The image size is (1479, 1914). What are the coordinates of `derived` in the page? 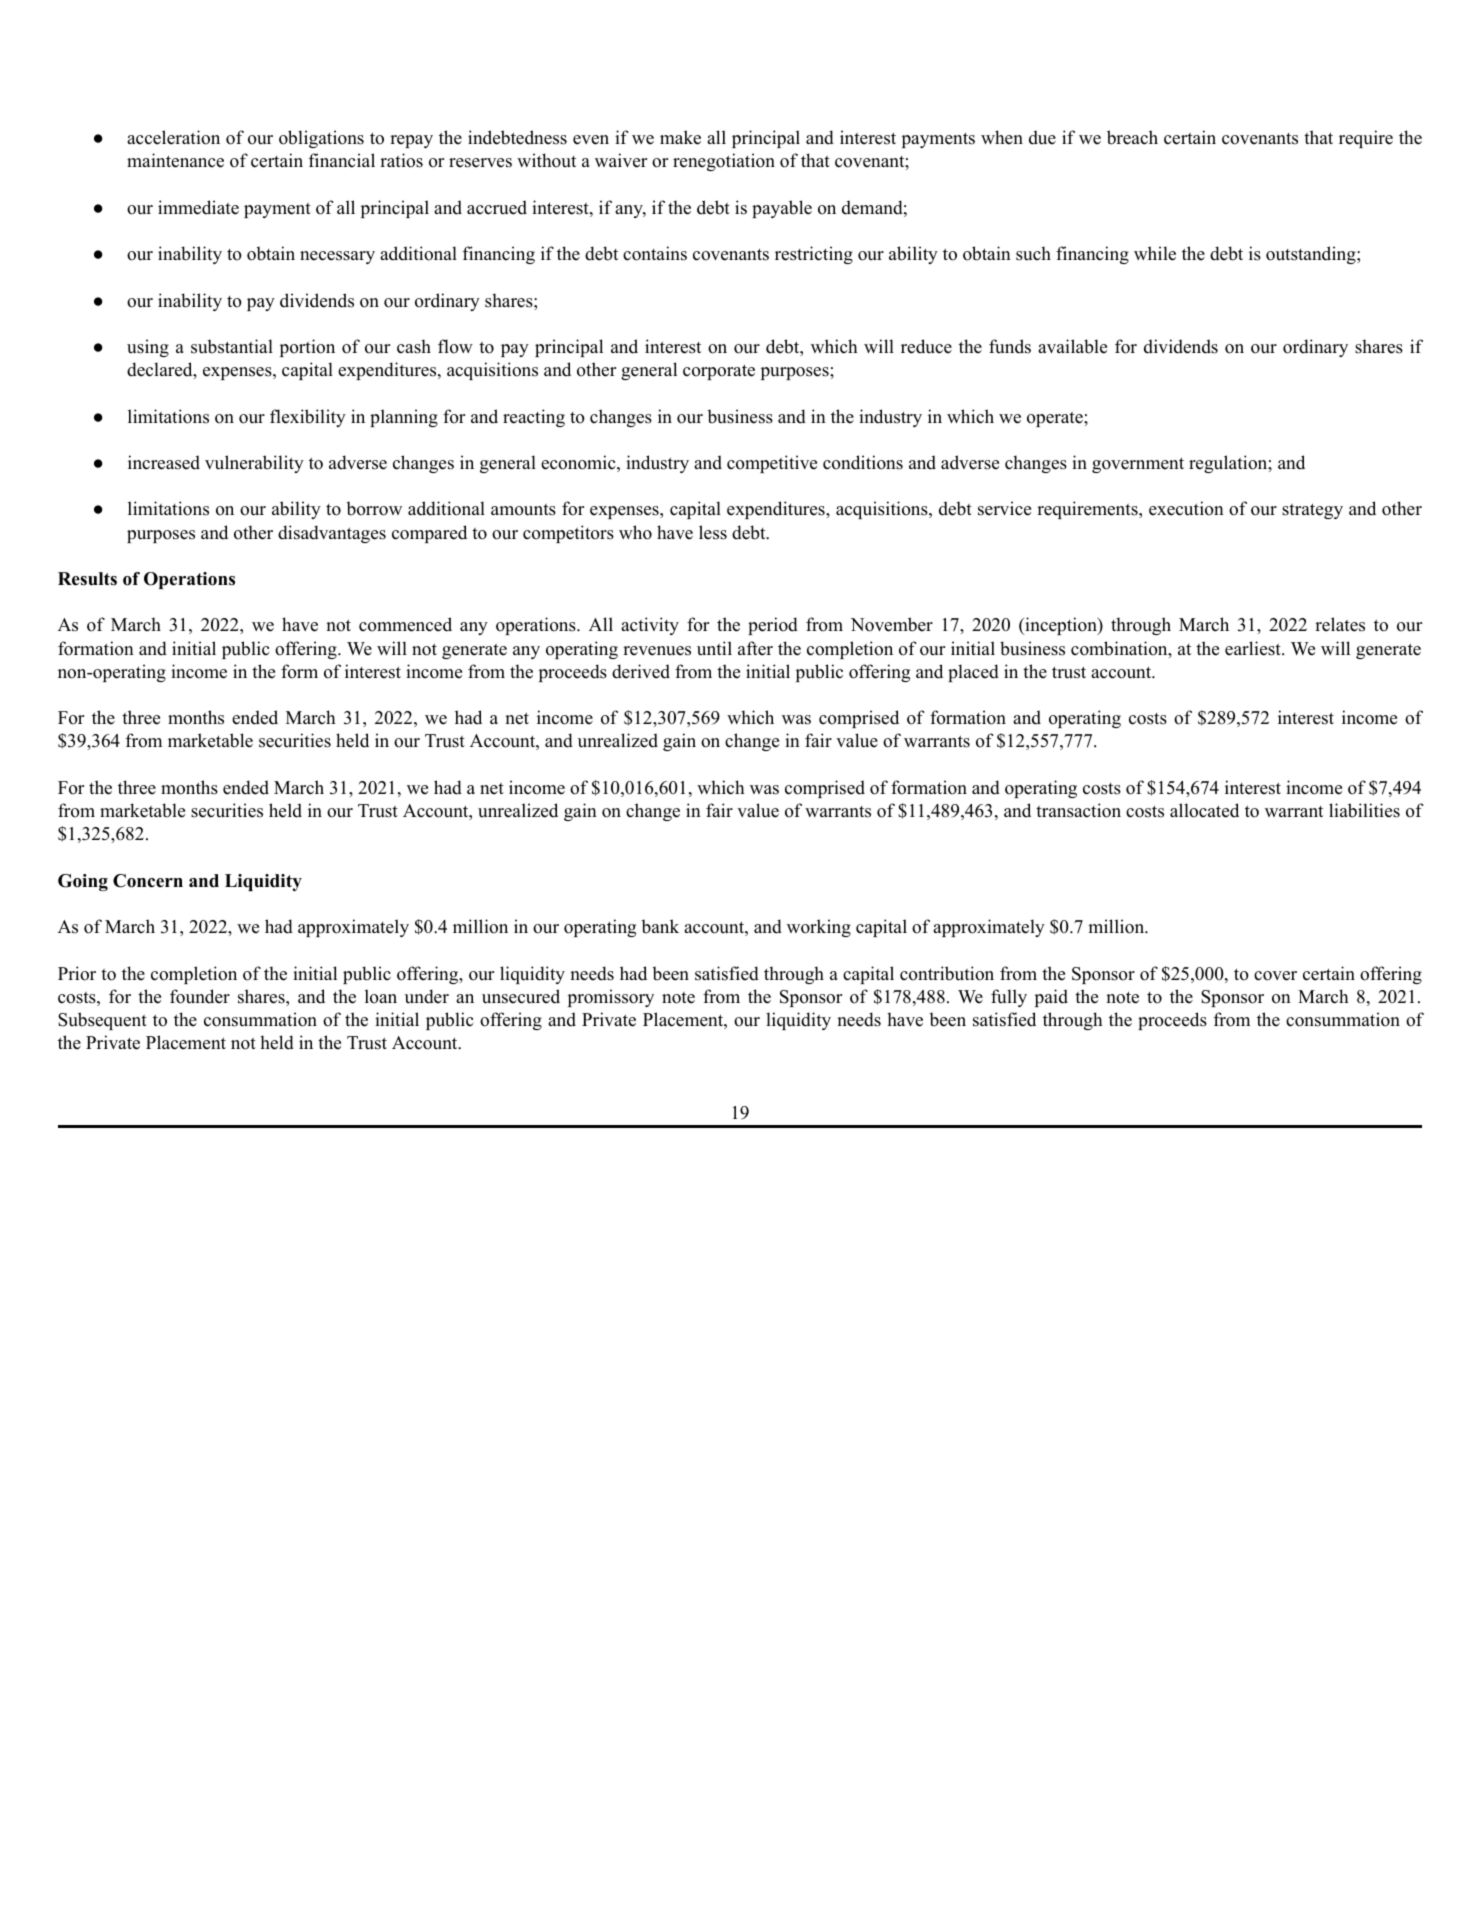 It's located at (641, 671).
